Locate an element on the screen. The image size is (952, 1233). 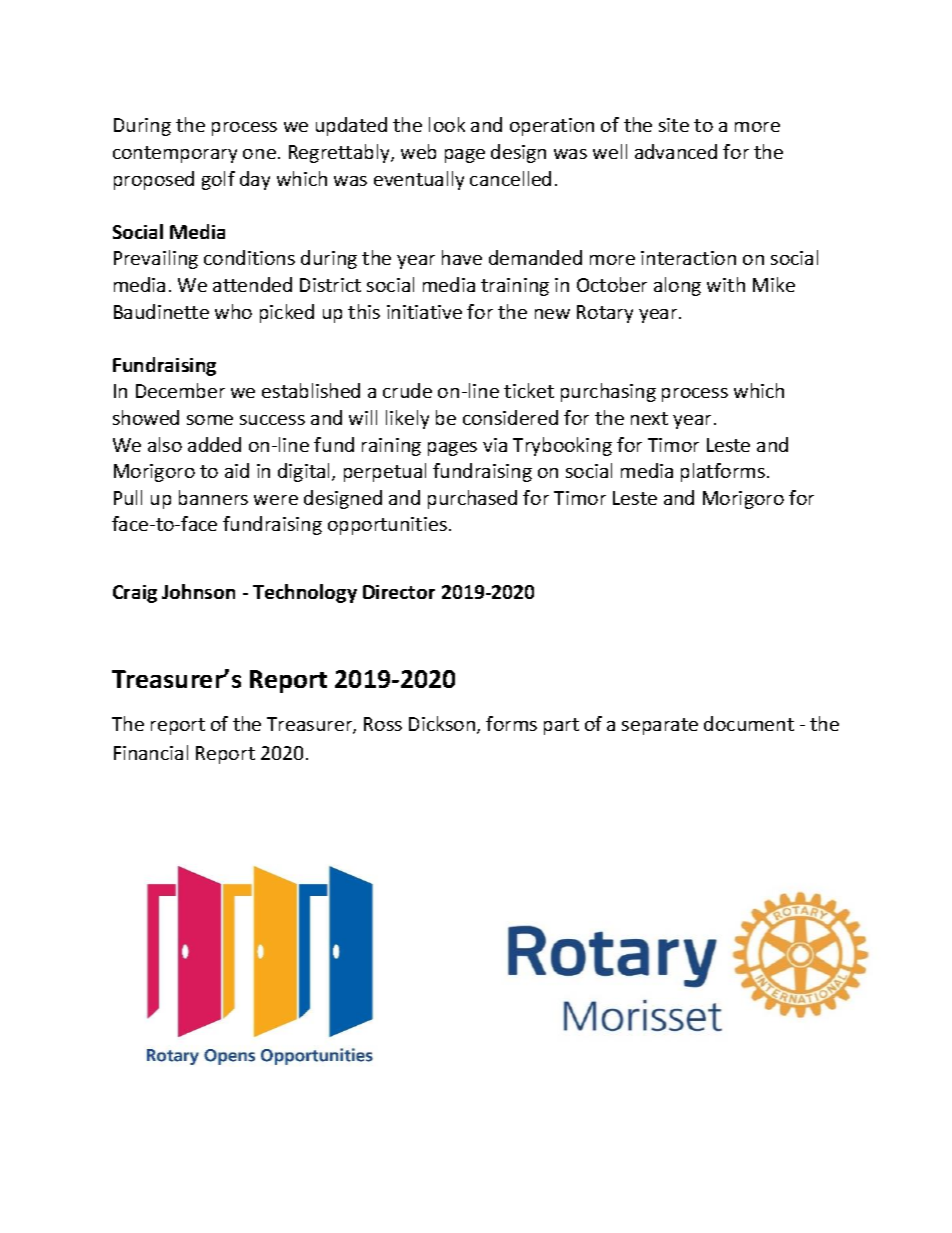
web is located at coordinates (418, 151).
